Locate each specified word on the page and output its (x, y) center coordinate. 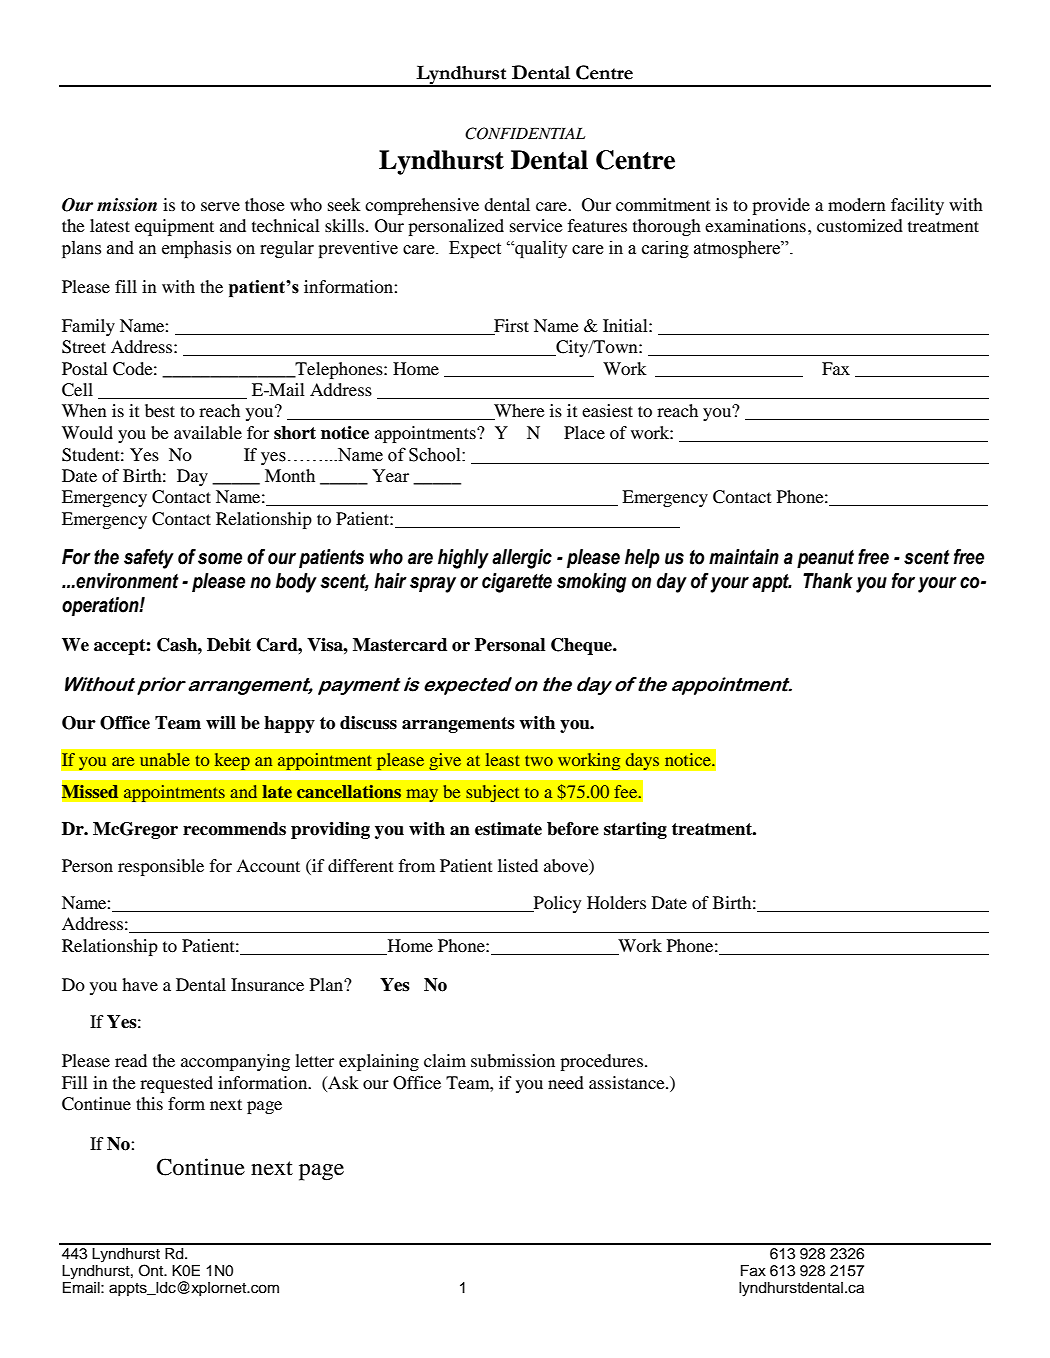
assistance (628, 1082)
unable (165, 759)
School (436, 454)
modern (857, 204)
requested (176, 1084)
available (208, 432)
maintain (744, 557)
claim (445, 1060)
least (503, 759)
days (642, 762)
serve (220, 206)
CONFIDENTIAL (525, 133)
